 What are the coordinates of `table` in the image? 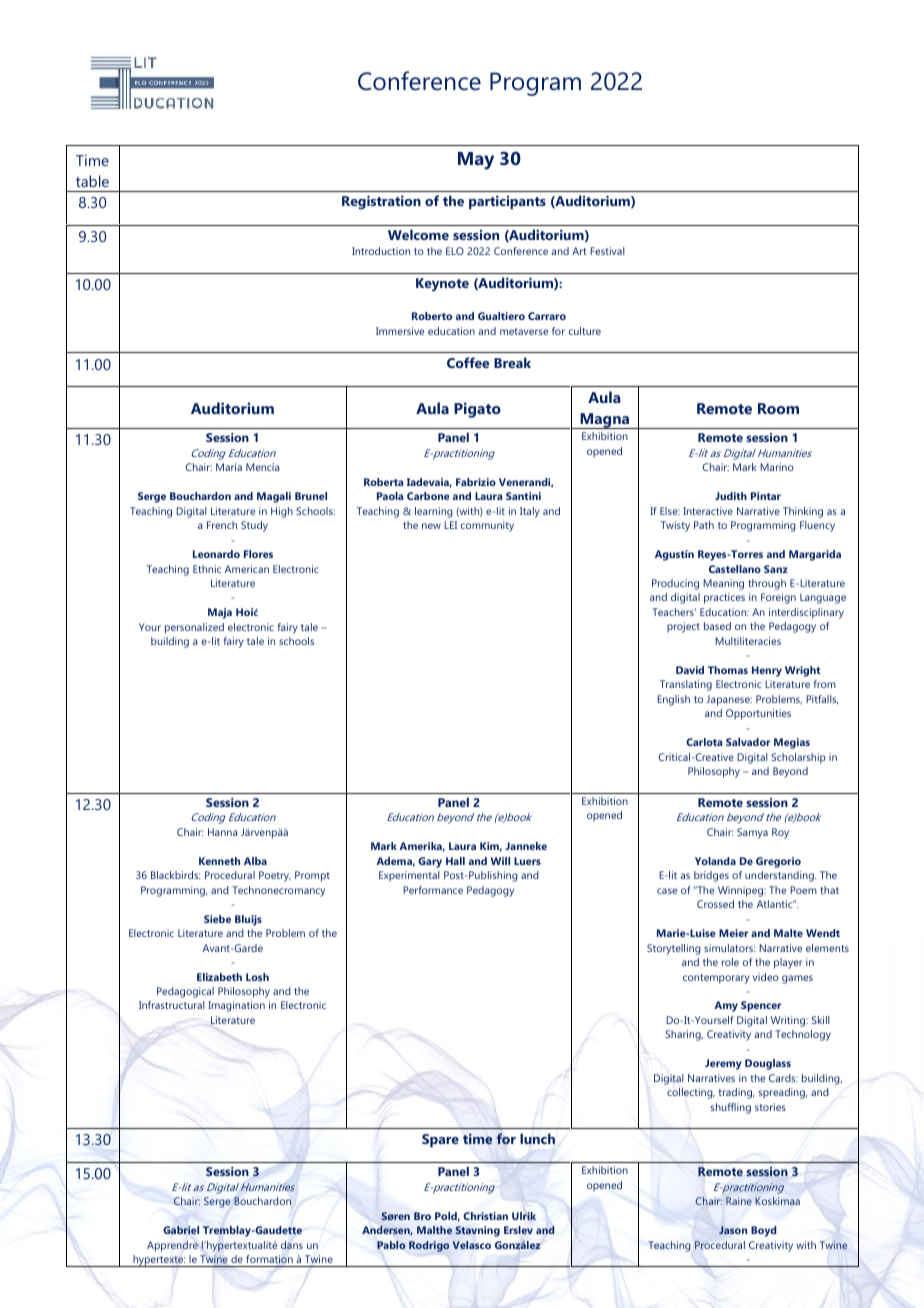 It's located at (92, 181).
